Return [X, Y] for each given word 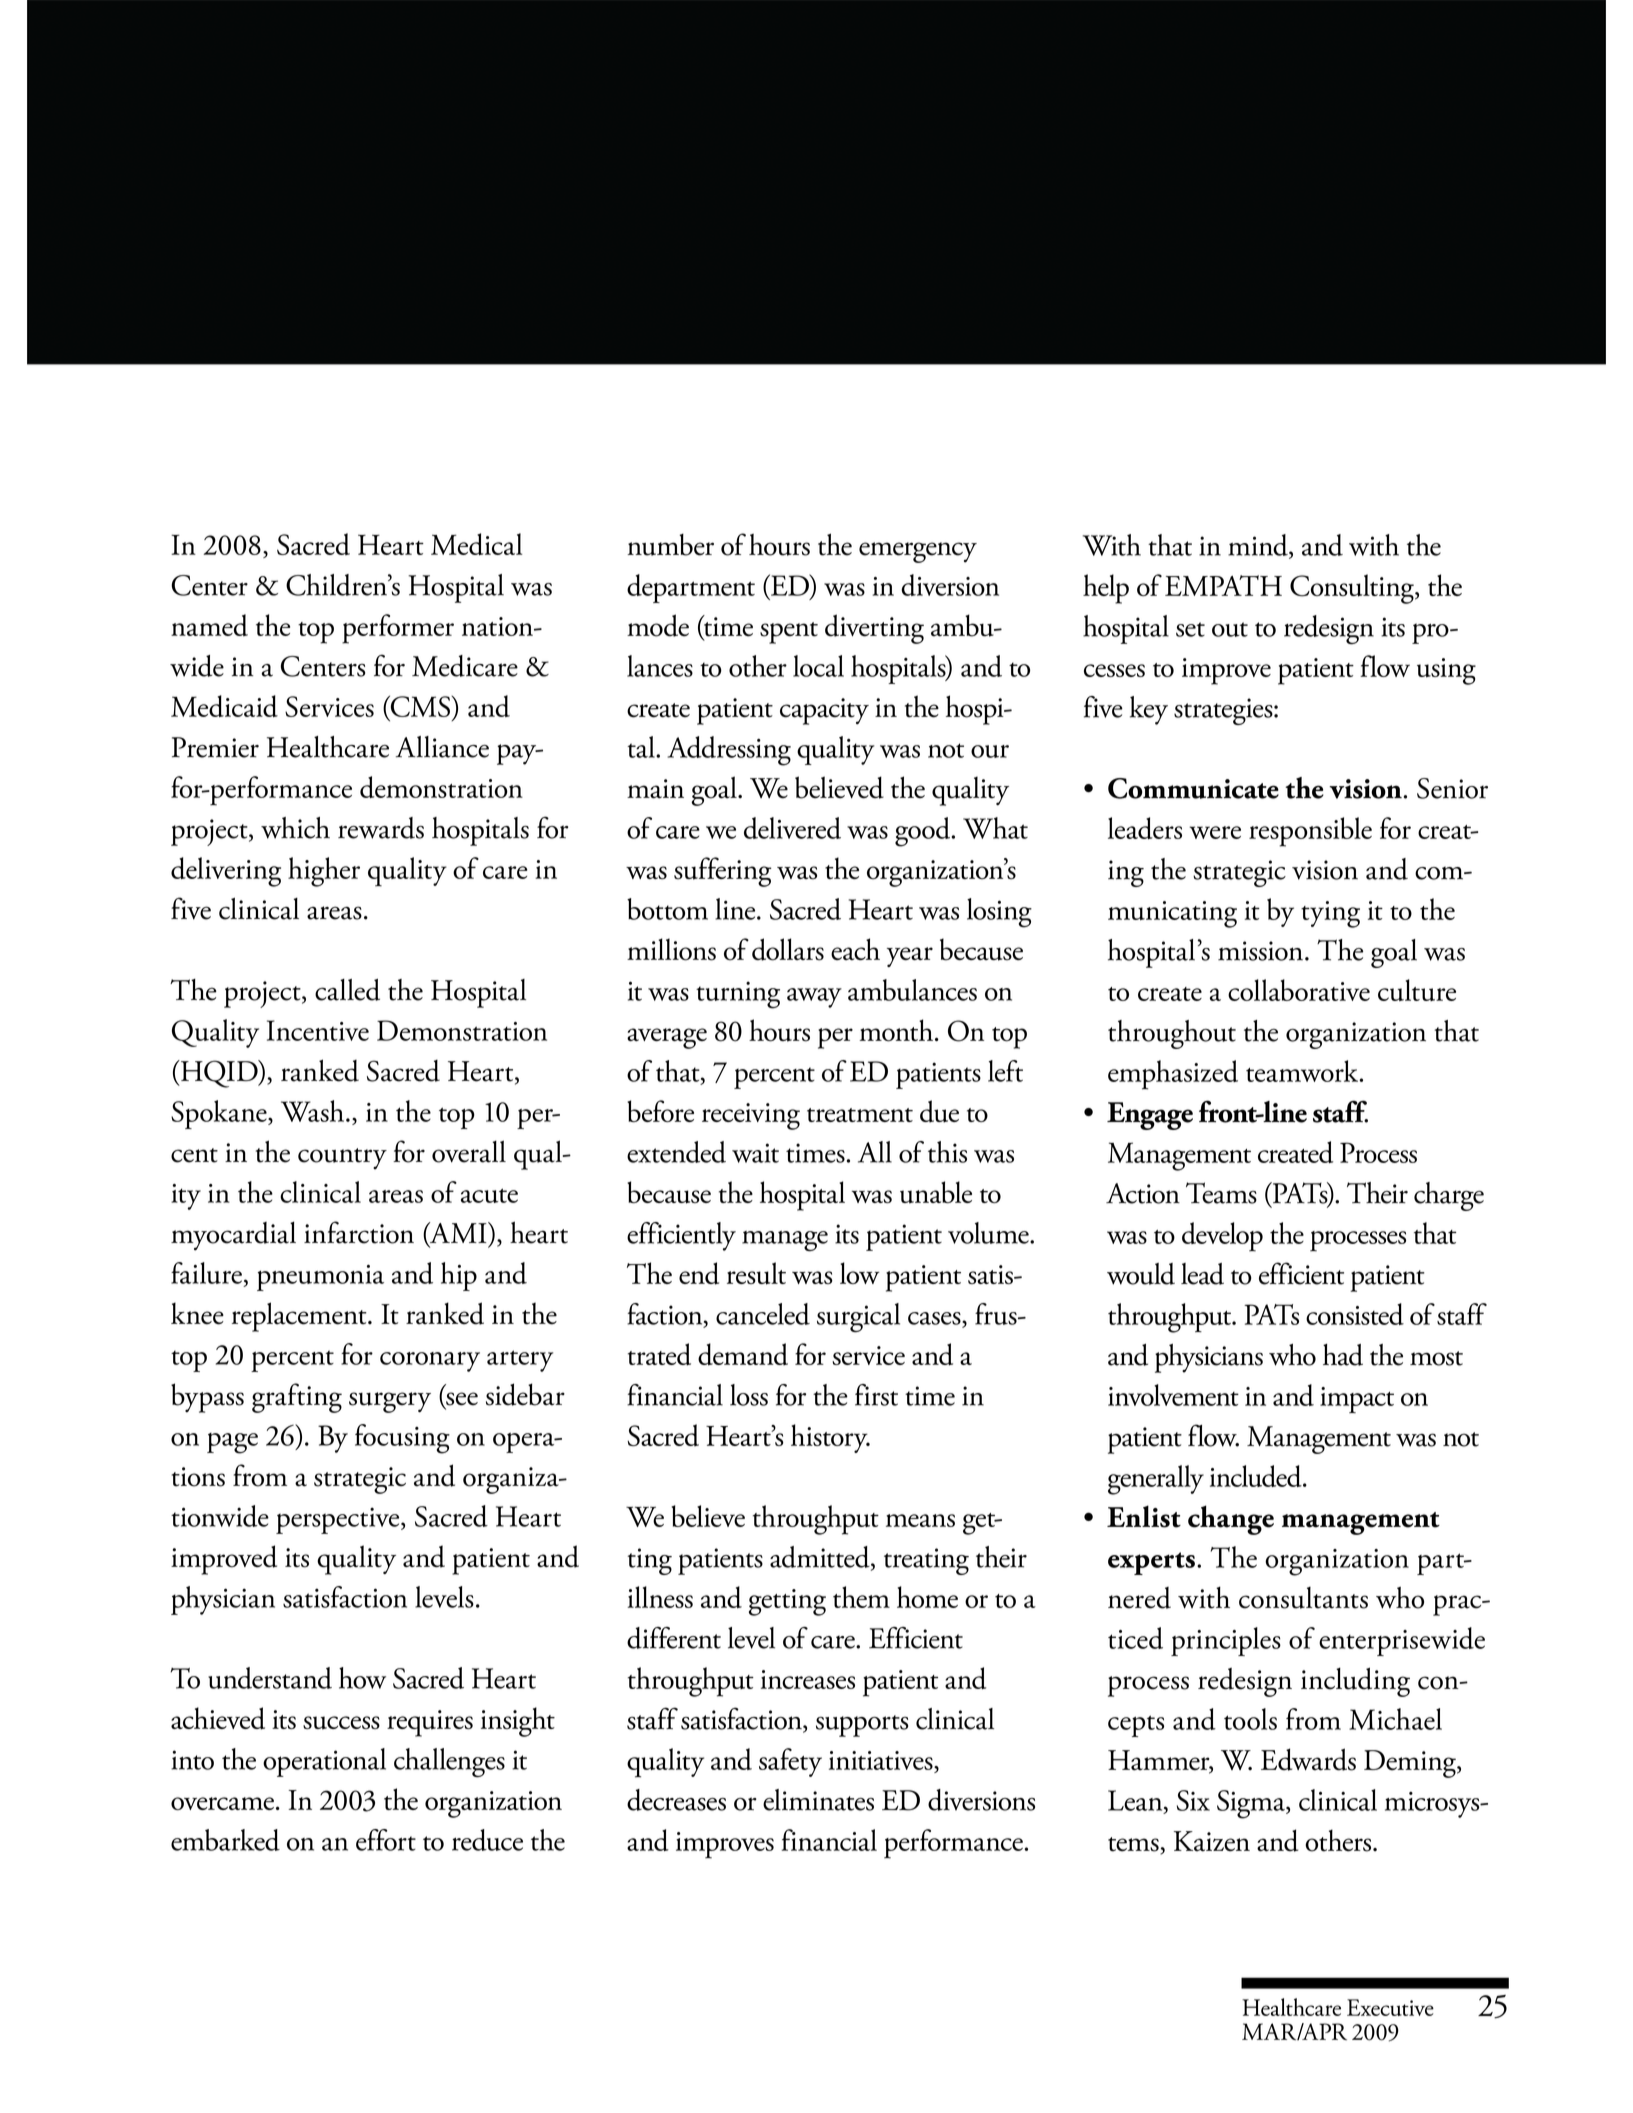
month [898, 1030]
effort [386, 1840]
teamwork [1303, 1071]
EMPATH [1223, 585]
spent [789, 633]
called [347, 990]
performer [398, 629]
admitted [821, 1558]
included [1257, 1476]
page [232, 1443]
